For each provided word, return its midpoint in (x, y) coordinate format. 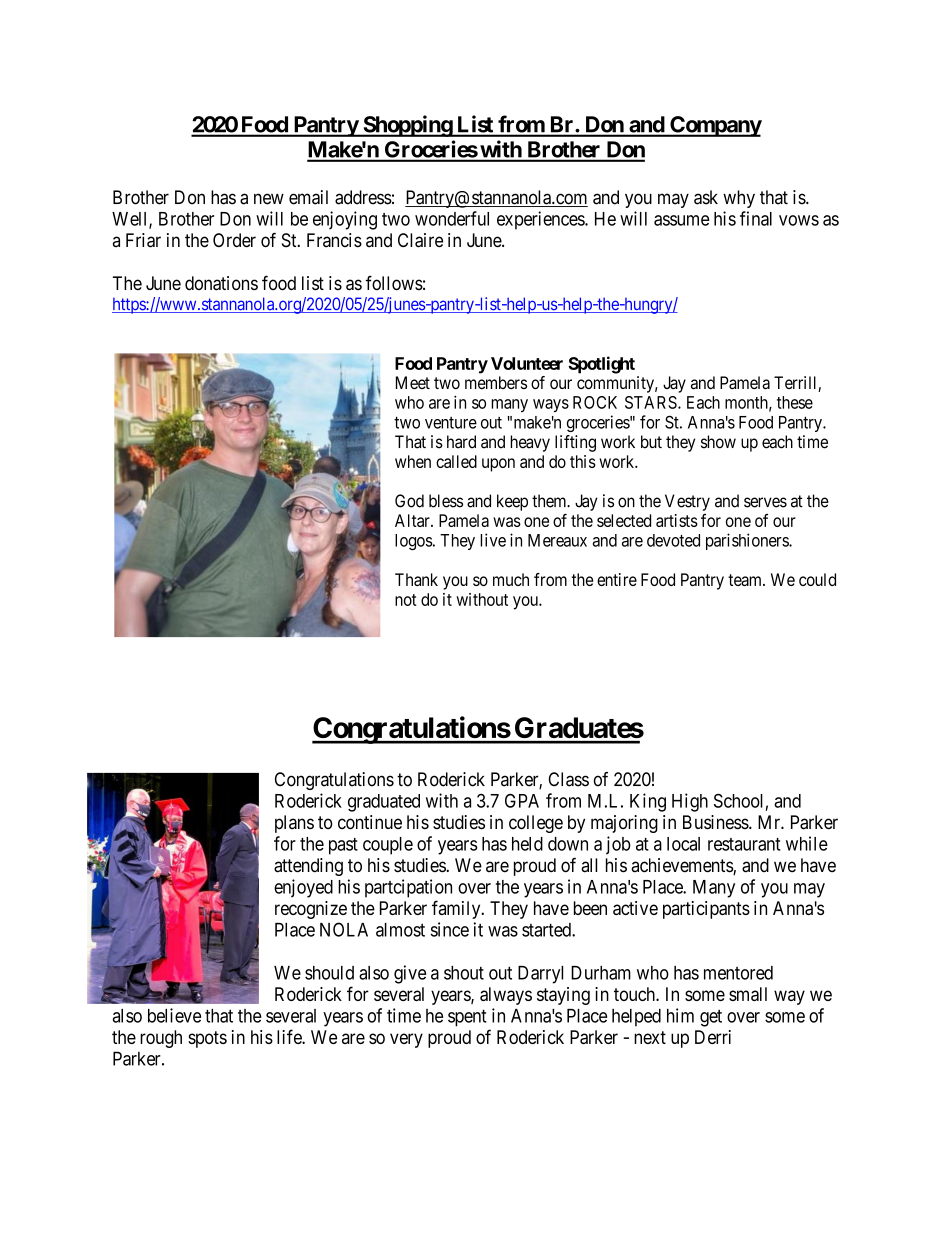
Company (715, 126)
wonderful (452, 218)
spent (467, 1018)
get (711, 1018)
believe (174, 1015)
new (269, 199)
